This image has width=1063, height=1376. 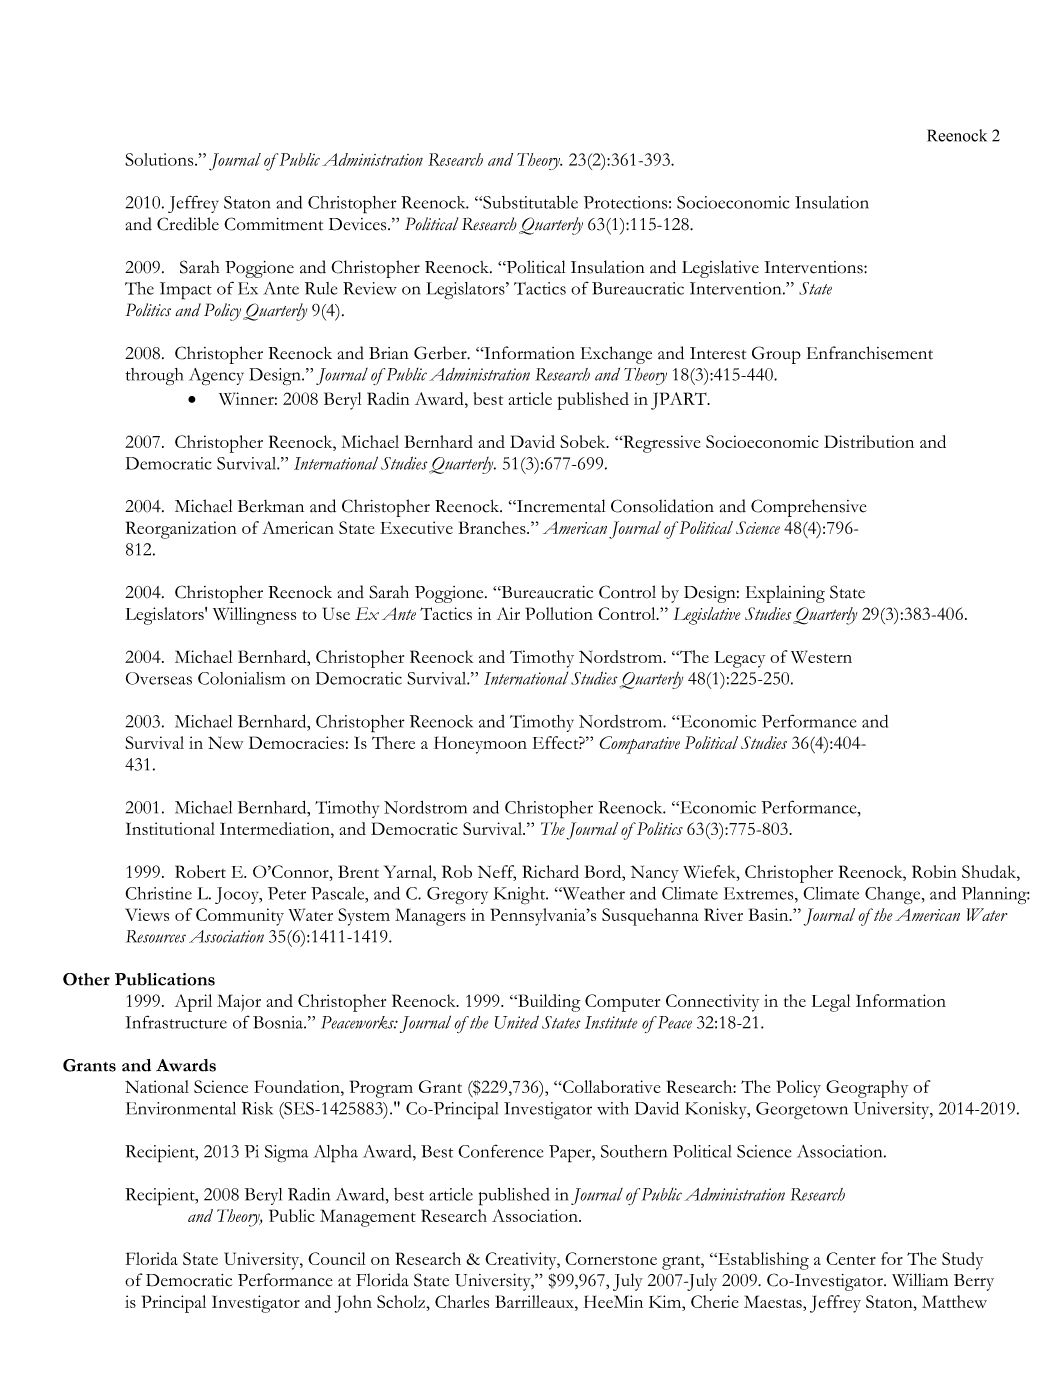 I want to click on Comprehensive, so click(x=809, y=508).
